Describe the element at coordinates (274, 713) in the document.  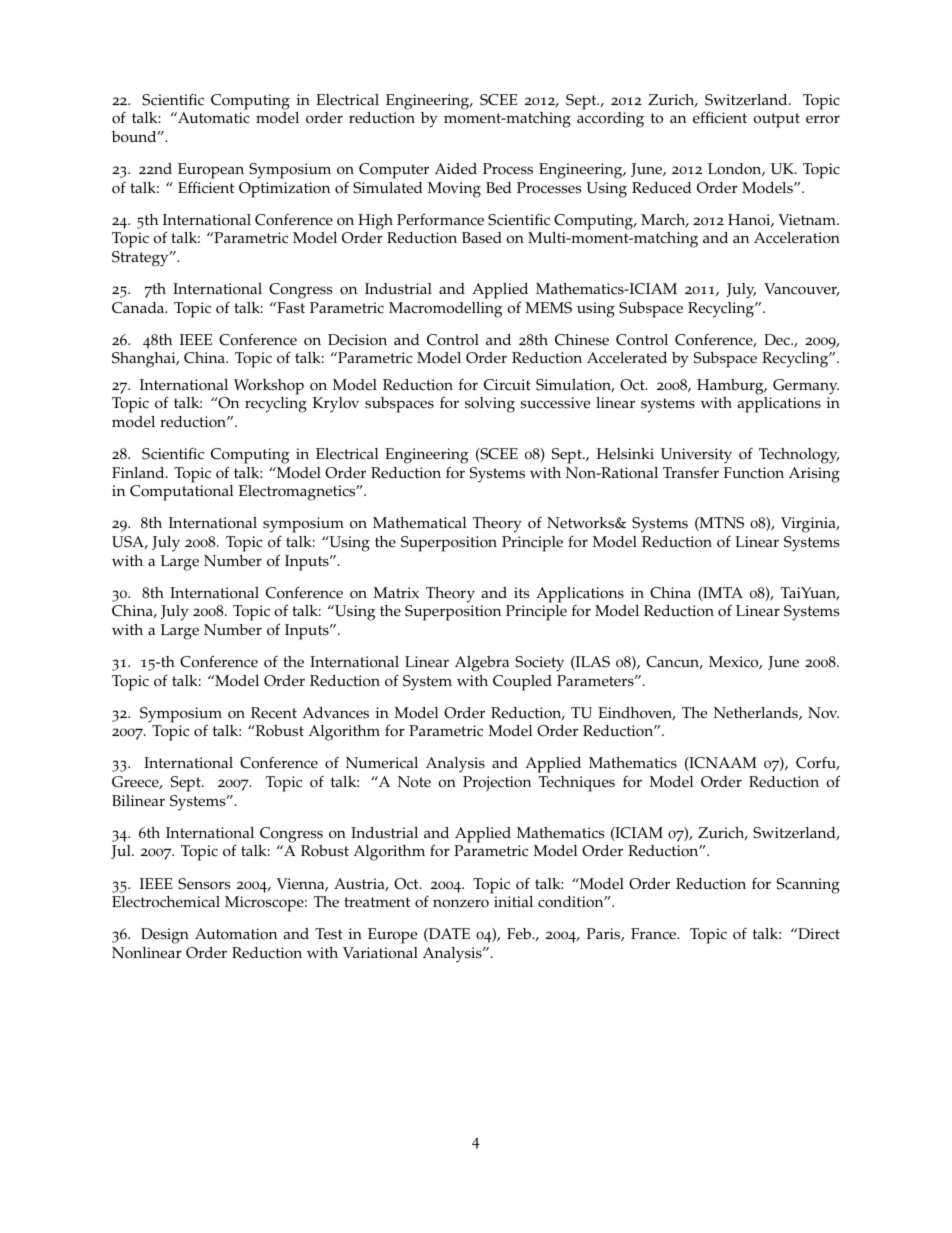
I see `Recent` at that location.
